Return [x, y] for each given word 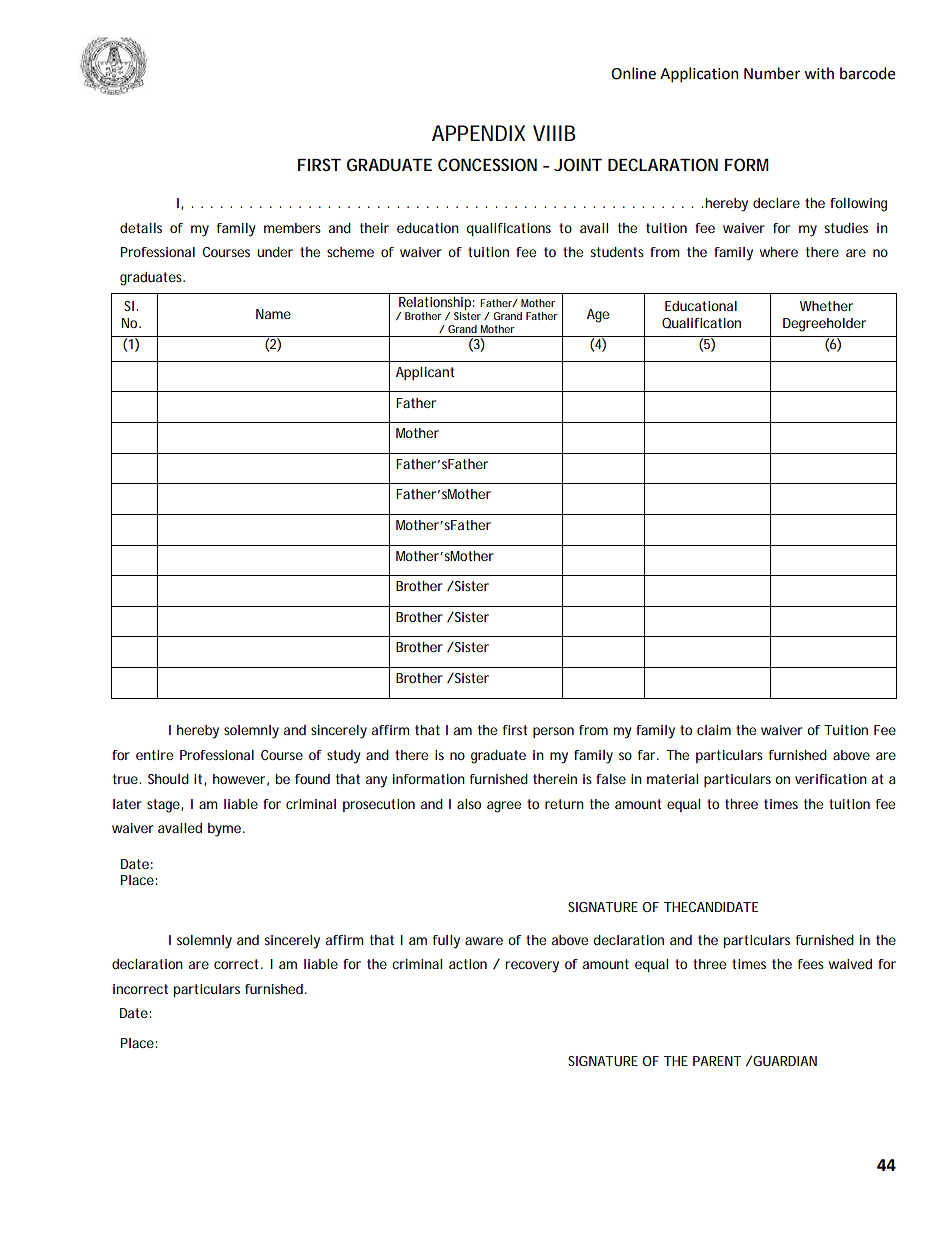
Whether [826, 306]
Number [772, 73]
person [553, 732]
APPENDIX [478, 133]
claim [714, 730]
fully [446, 942]
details [141, 228]
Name [273, 314]
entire [154, 755]
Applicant [425, 373]
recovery [532, 967]
